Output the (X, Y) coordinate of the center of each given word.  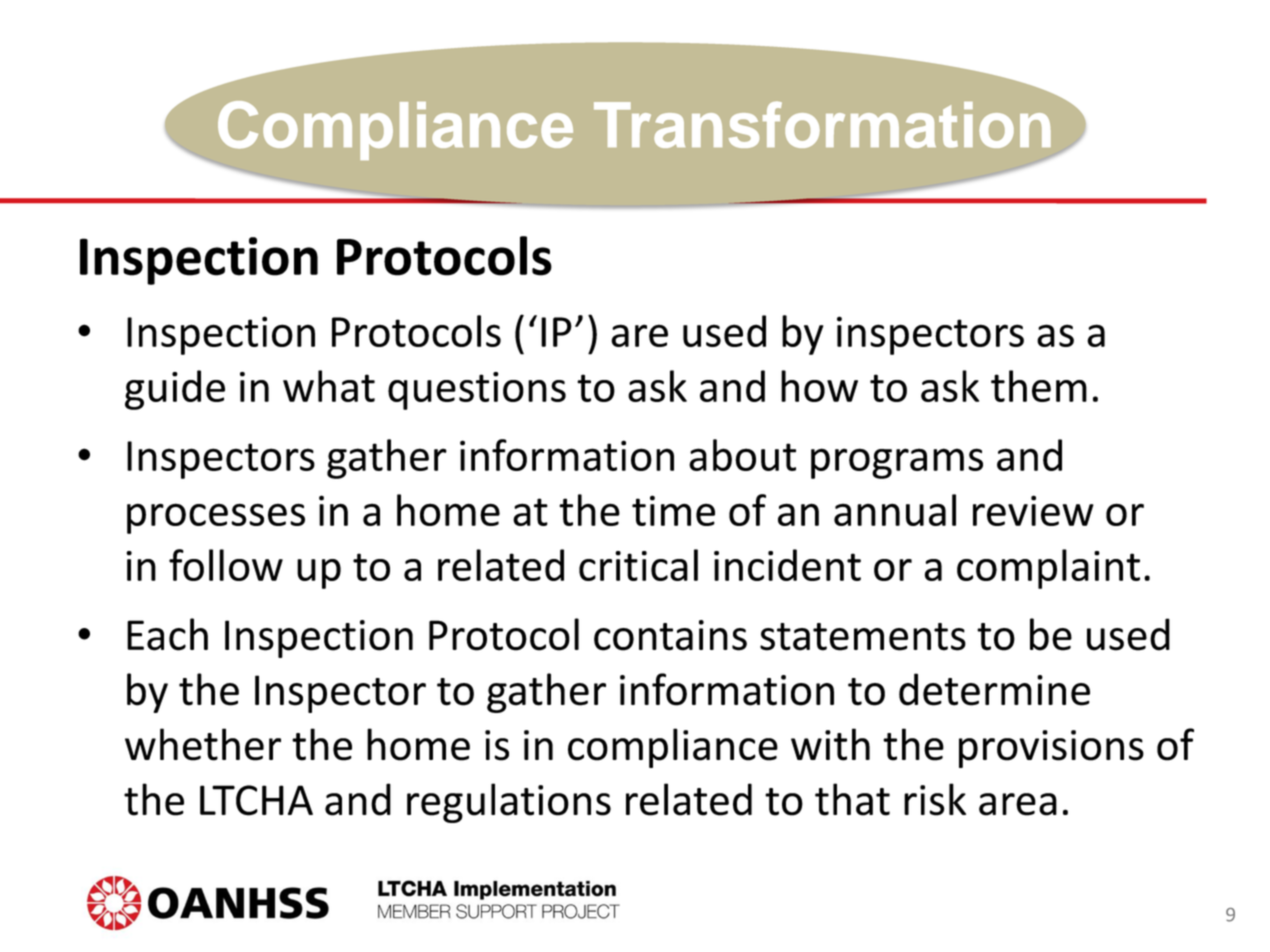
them (1039, 386)
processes (216, 518)
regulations (509, 803)
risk (935, 799)
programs (897, 463)
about (742, 455)
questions (477, 391)
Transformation (822, 124)
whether (203, 744)
